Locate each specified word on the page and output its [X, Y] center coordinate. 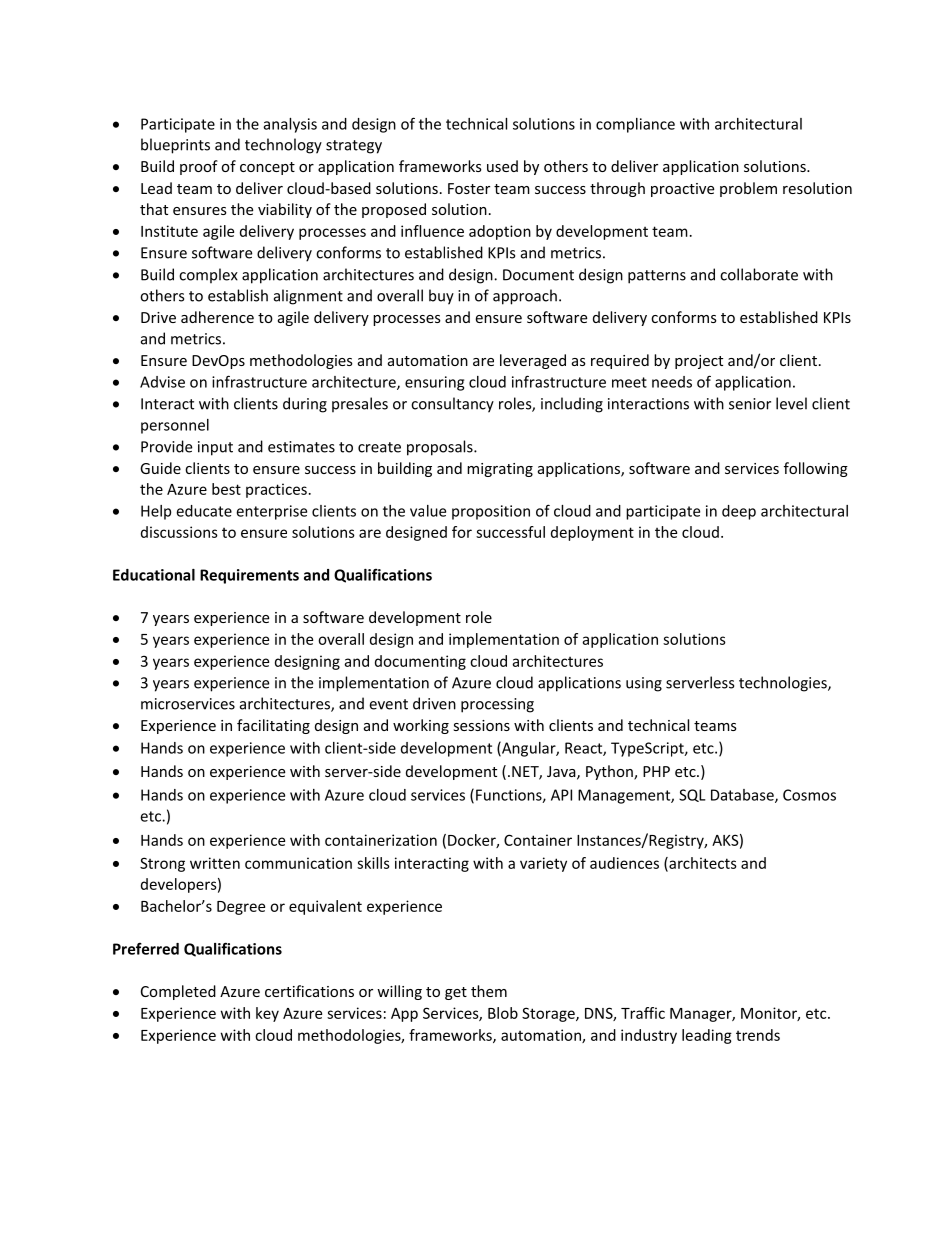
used [502, 166]
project [699, 362]
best [226, 489]
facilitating [273, 726]
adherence [217, 317]
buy [441, 297]
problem [748, 189]
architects [702, 864]
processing [497, 705]
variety [543, 864]
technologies [784, 684]
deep [739, 512]
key [267, 1014]
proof [199, 167]
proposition [491, 512]
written [215, 863]
